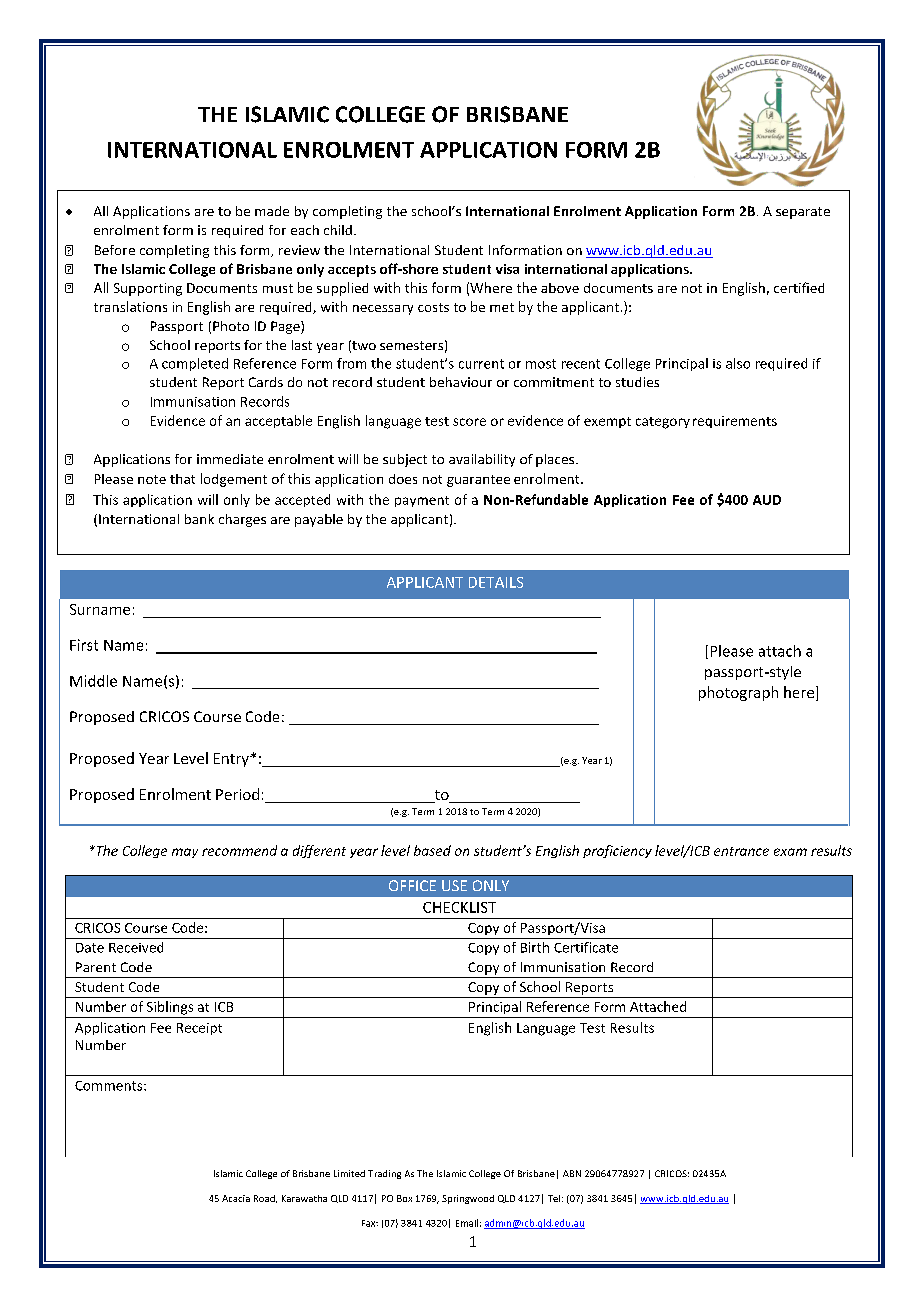 This document has height=1307, width=924. Describe the element at coordinates (535, 947) in the document. I see `Birth` at that location.
